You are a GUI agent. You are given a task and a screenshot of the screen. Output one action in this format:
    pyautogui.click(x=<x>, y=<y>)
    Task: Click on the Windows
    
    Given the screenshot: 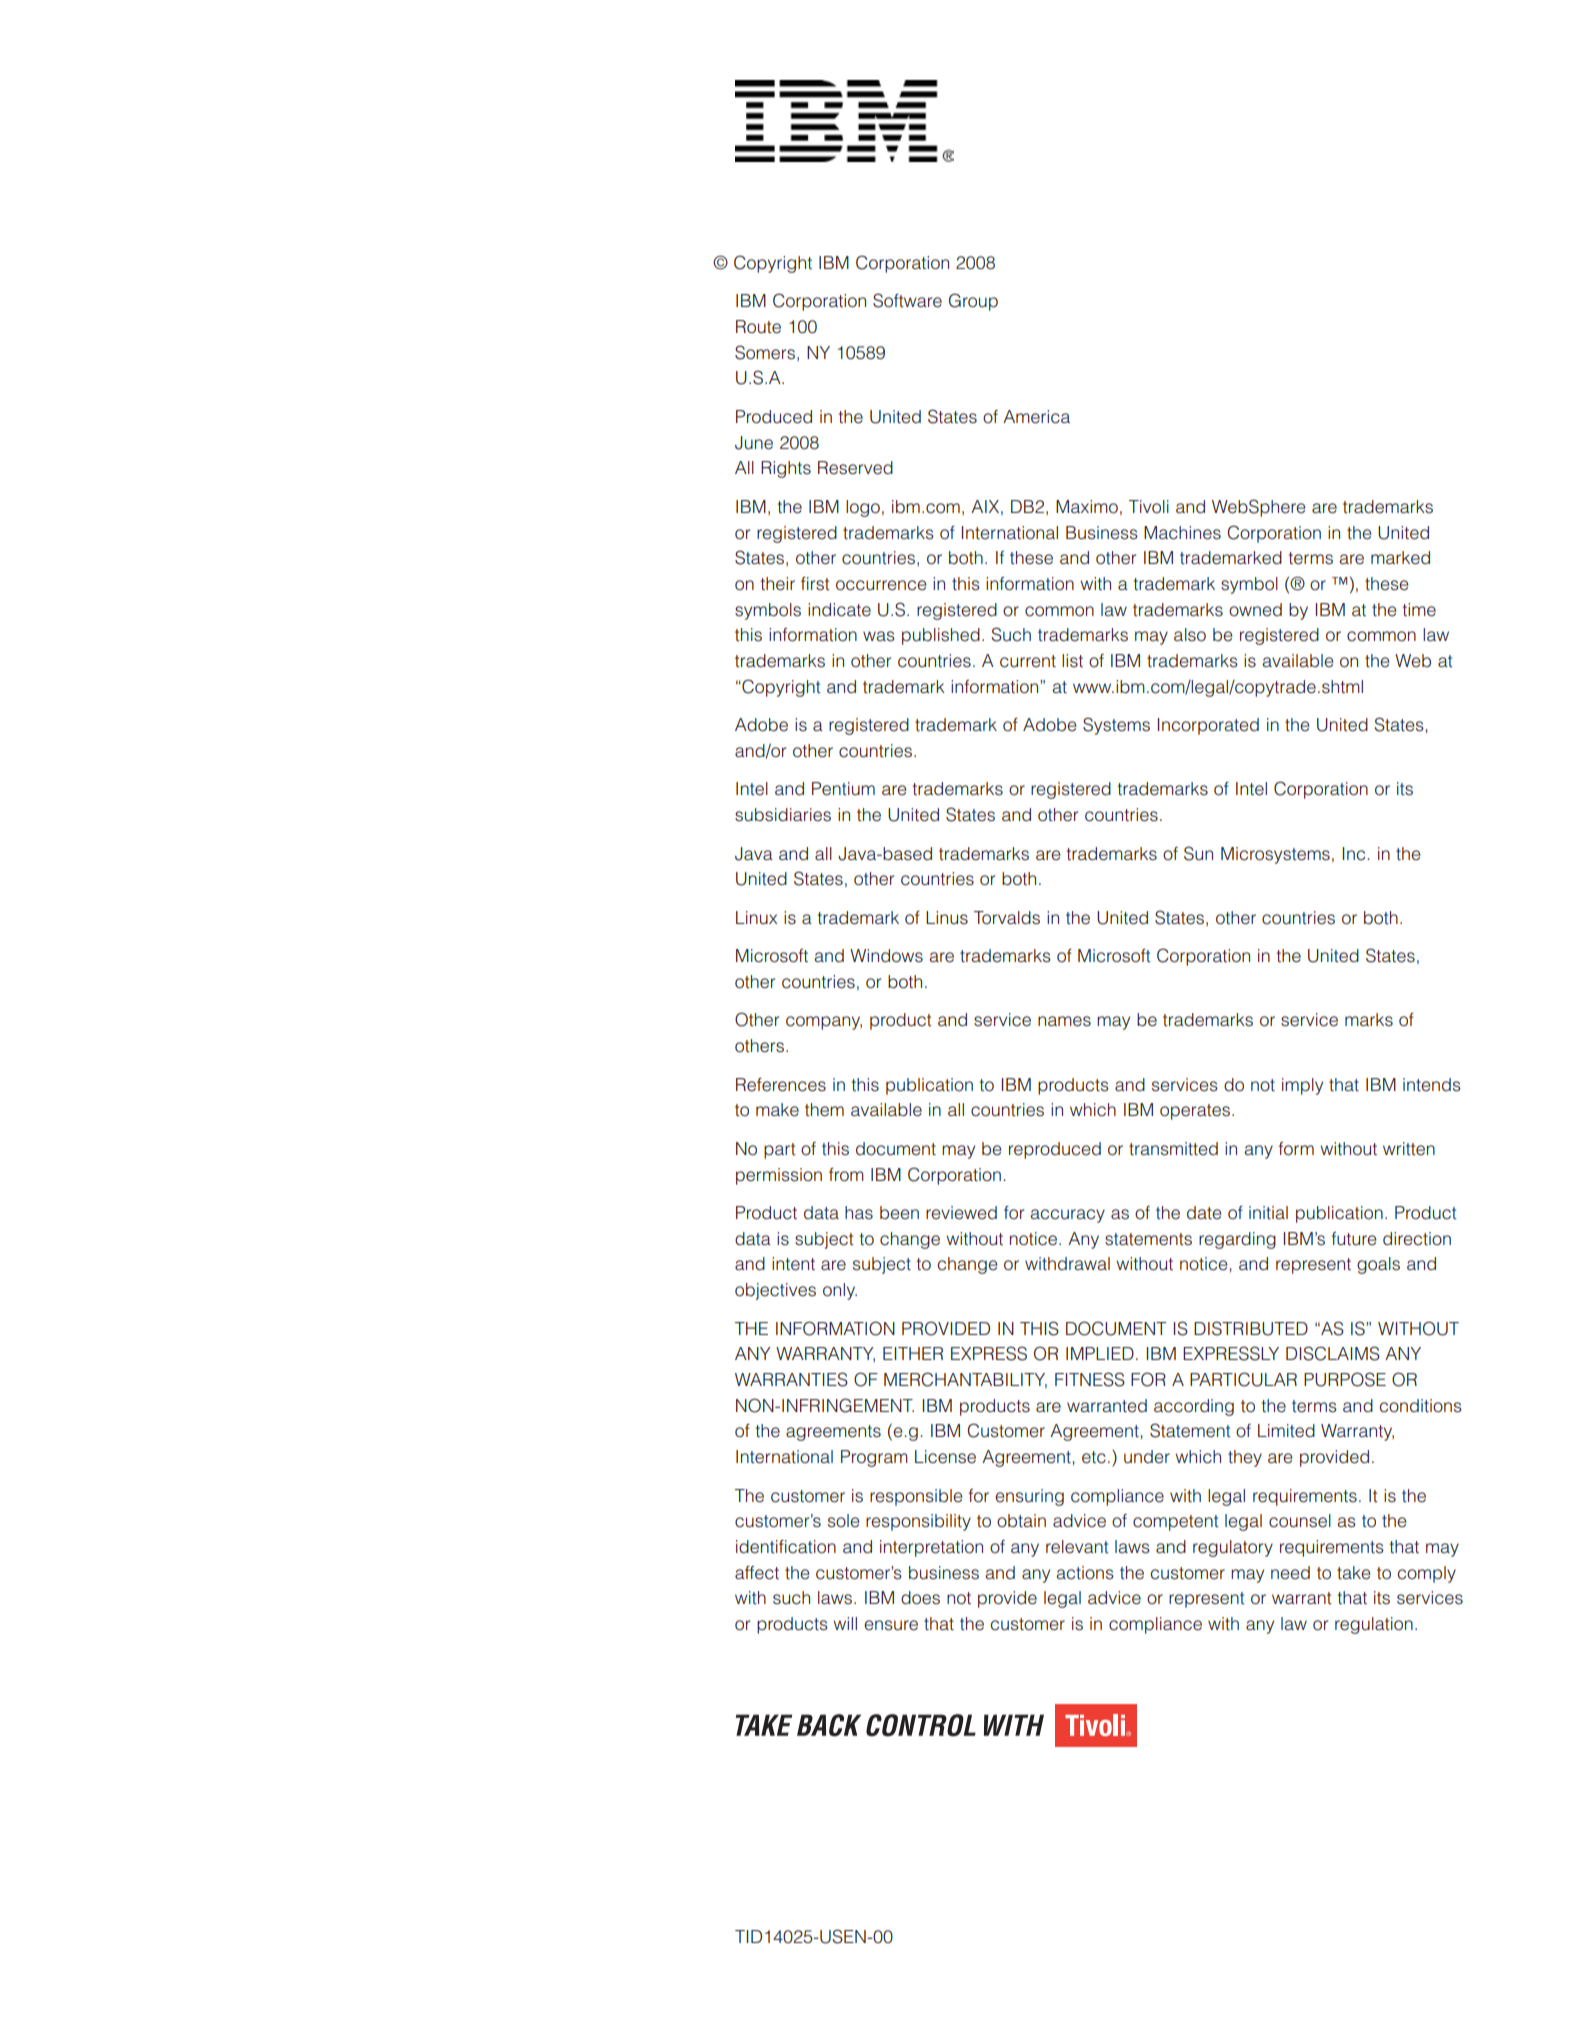 What is the action you would take?
    pyautogui.click(x=886, y=956)
